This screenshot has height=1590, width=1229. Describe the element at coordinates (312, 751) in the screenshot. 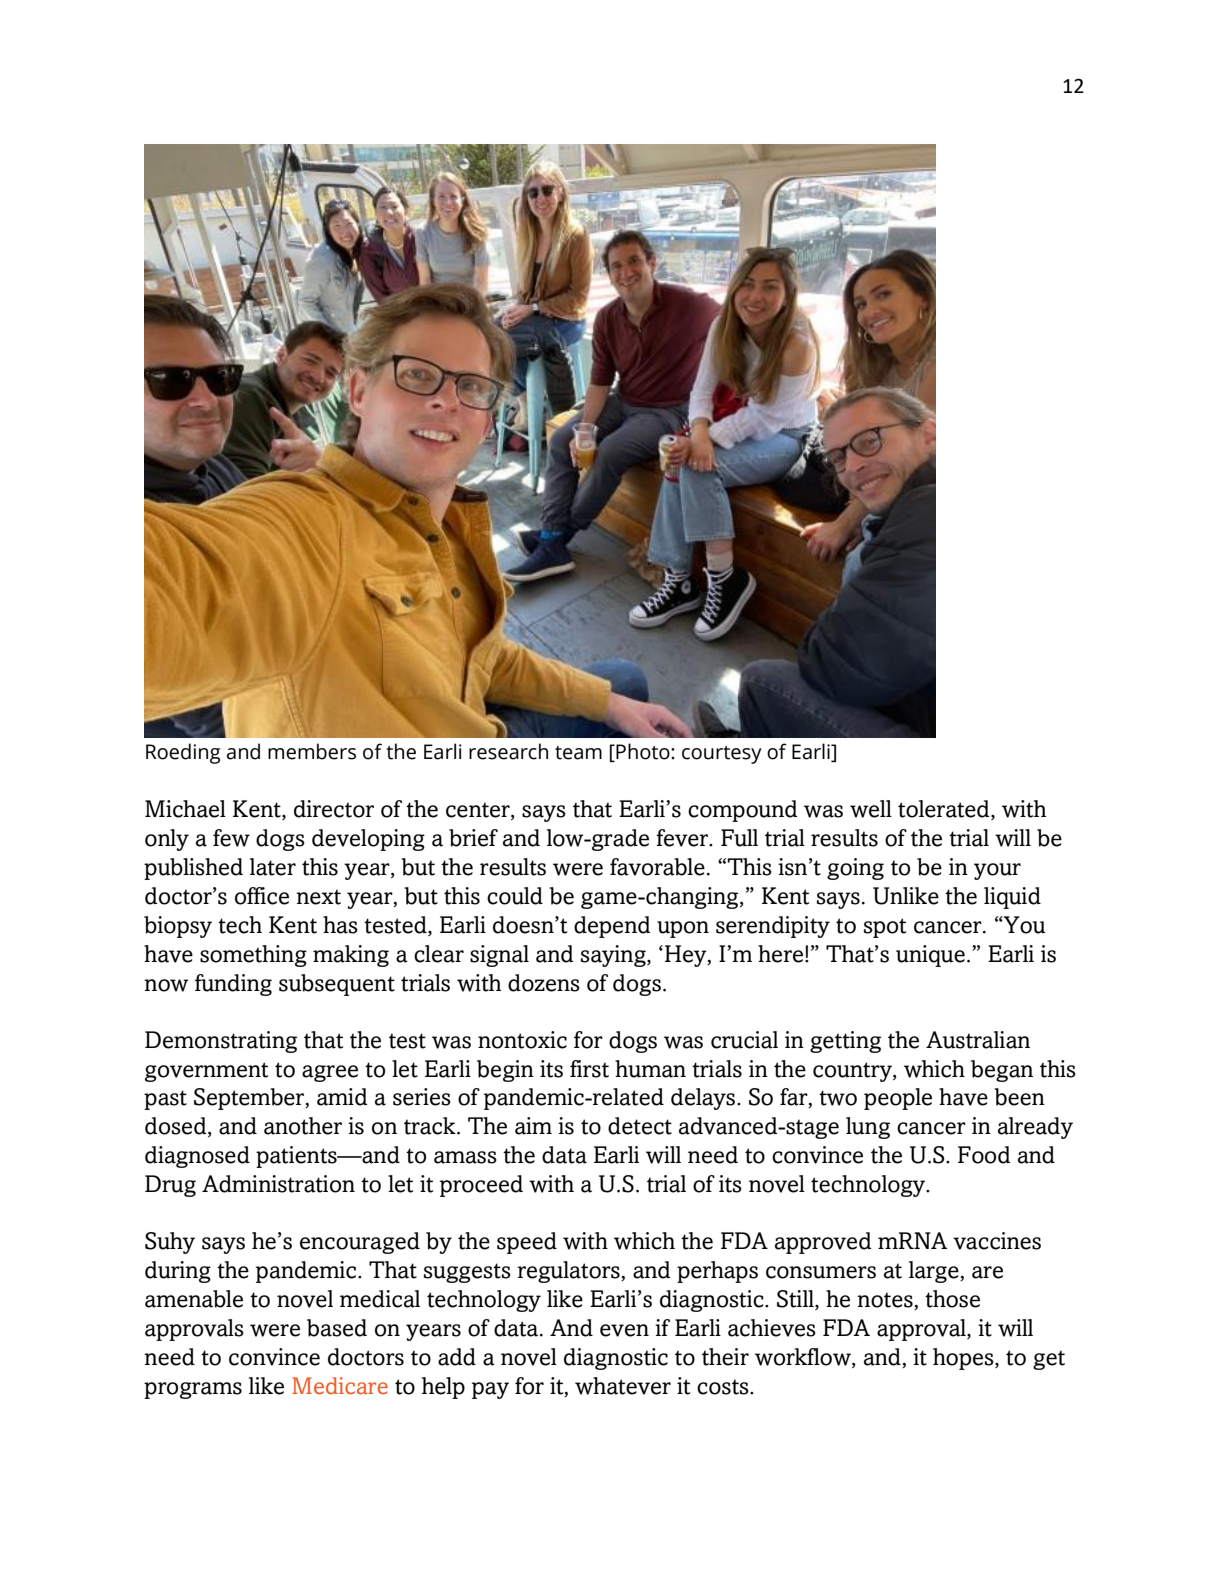

I see `members` at that location.
